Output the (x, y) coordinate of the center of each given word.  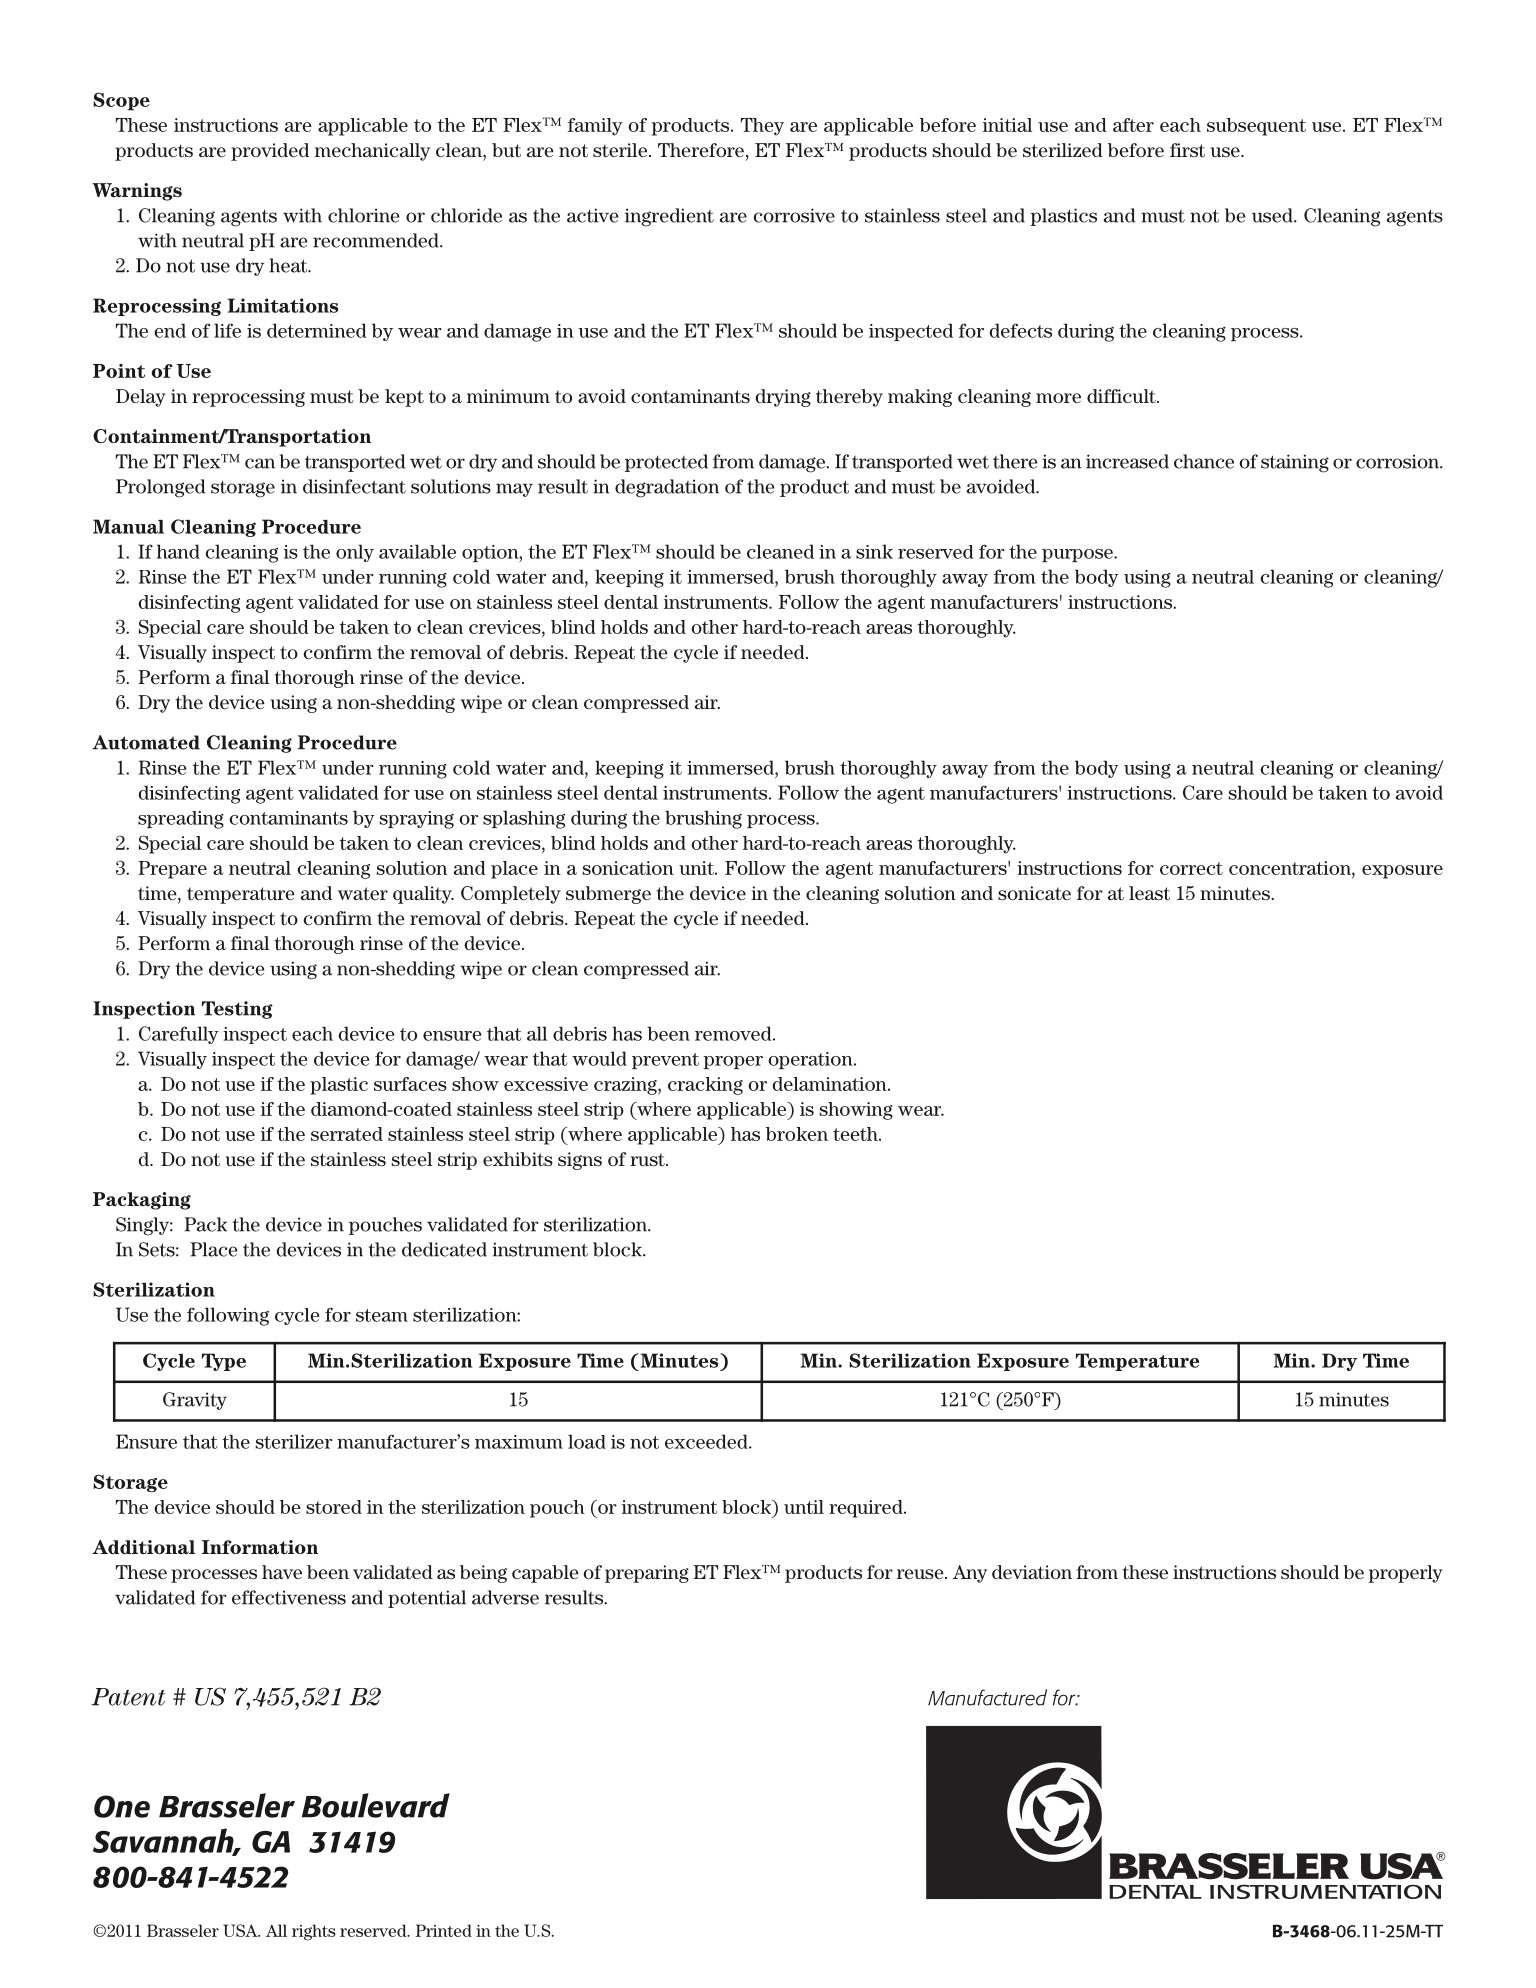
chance (1204, 461)
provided (270, 152)
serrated (347, 1134)
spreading (181, 820)
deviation (1032, 1572)
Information (260, 1547)
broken (797, 1134)
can (260, 463)
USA (241, 1930)
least (1149, 893)
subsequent (1256, 127)
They (762, 127)
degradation (667, 488)
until (804, 1507)
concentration (1291, 868)
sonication (628, 868)
